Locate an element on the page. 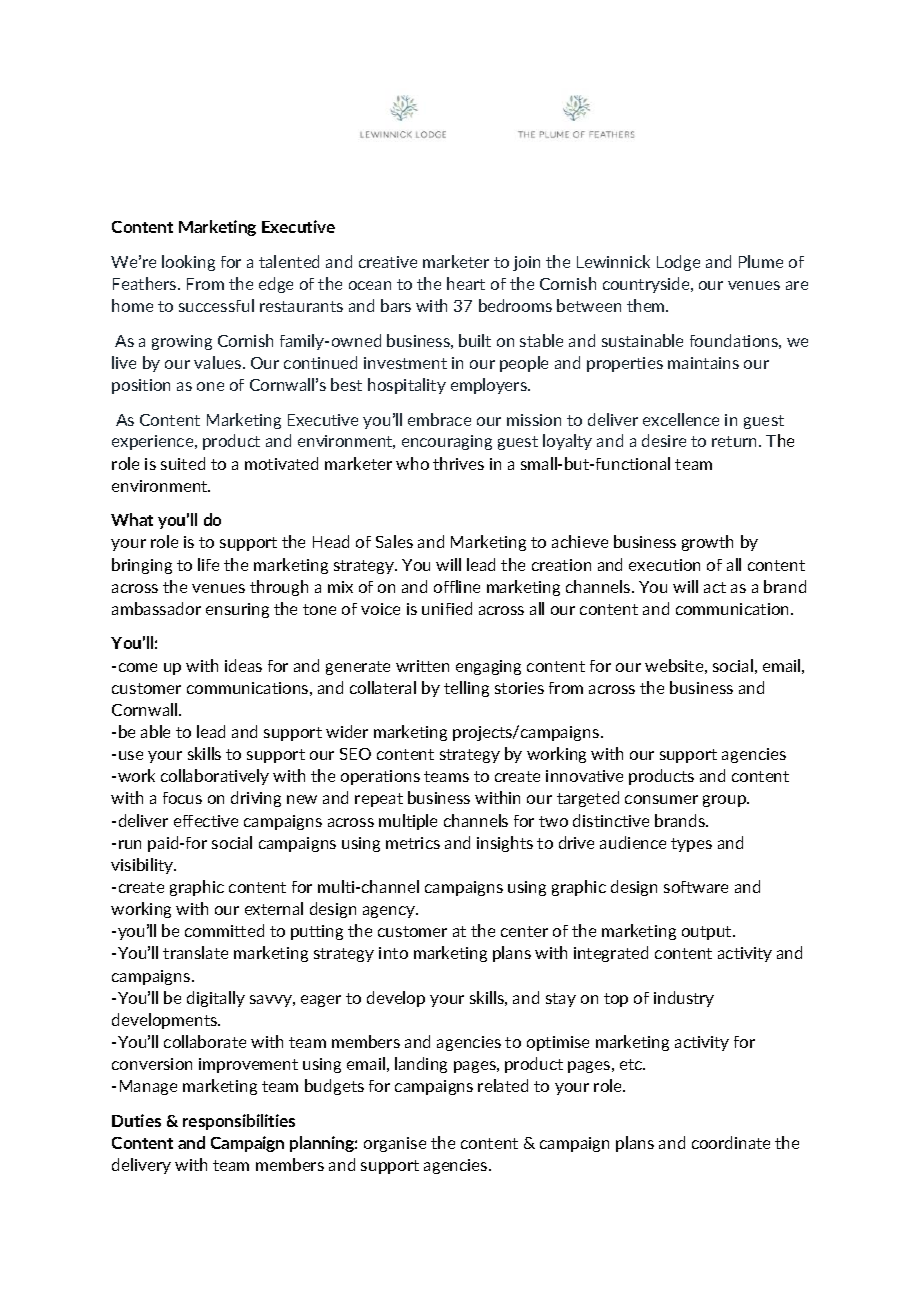 The image size is (924, 1308). ensuring is located at coordinates (237, 610).
